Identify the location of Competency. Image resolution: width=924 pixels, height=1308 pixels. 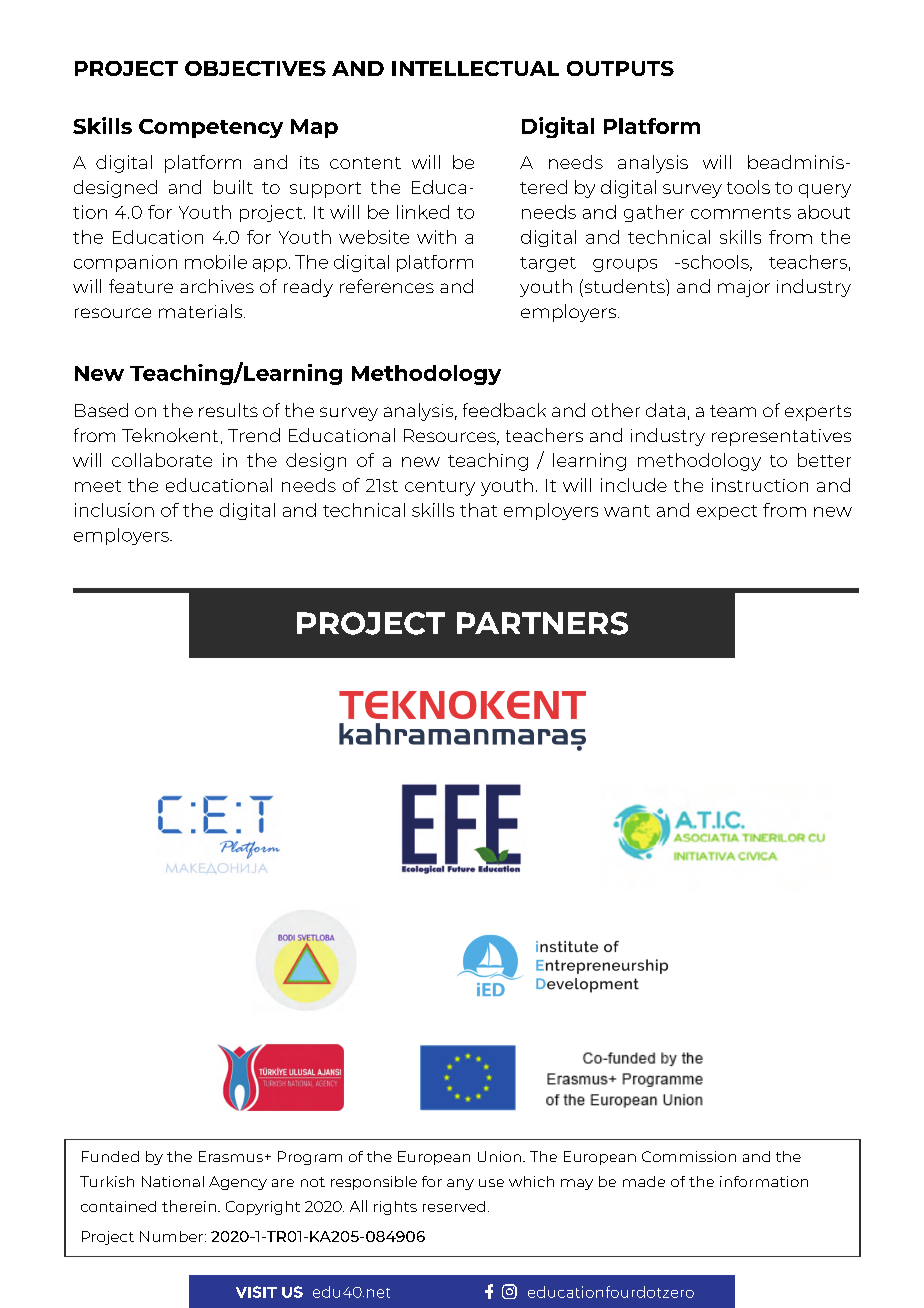
(211, 128).
